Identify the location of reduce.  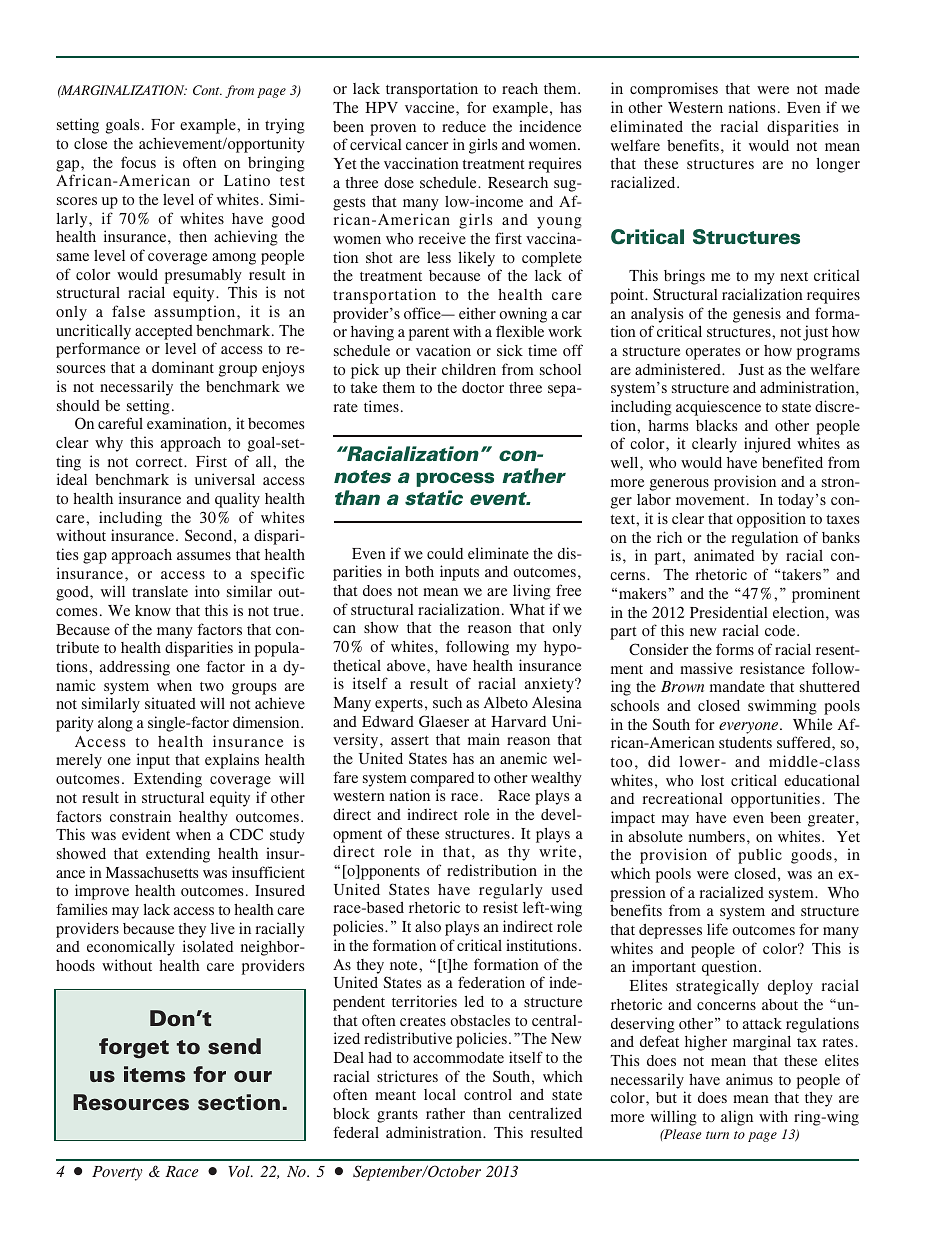
(464, 126).
